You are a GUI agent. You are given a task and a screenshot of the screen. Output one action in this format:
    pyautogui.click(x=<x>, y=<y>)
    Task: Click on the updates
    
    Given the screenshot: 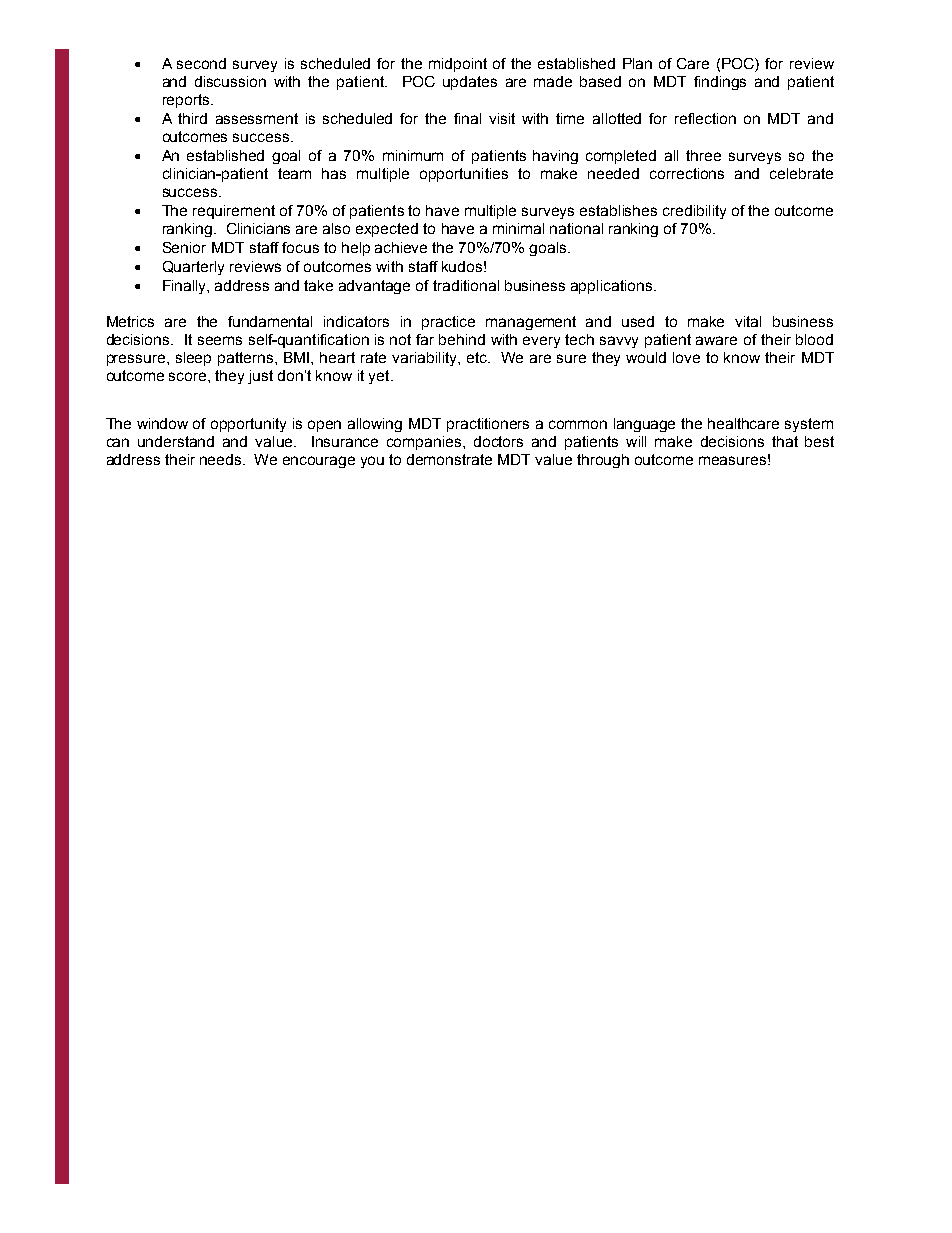 What is the action you would take?
    pyautogui.click(x=470, y=83)
